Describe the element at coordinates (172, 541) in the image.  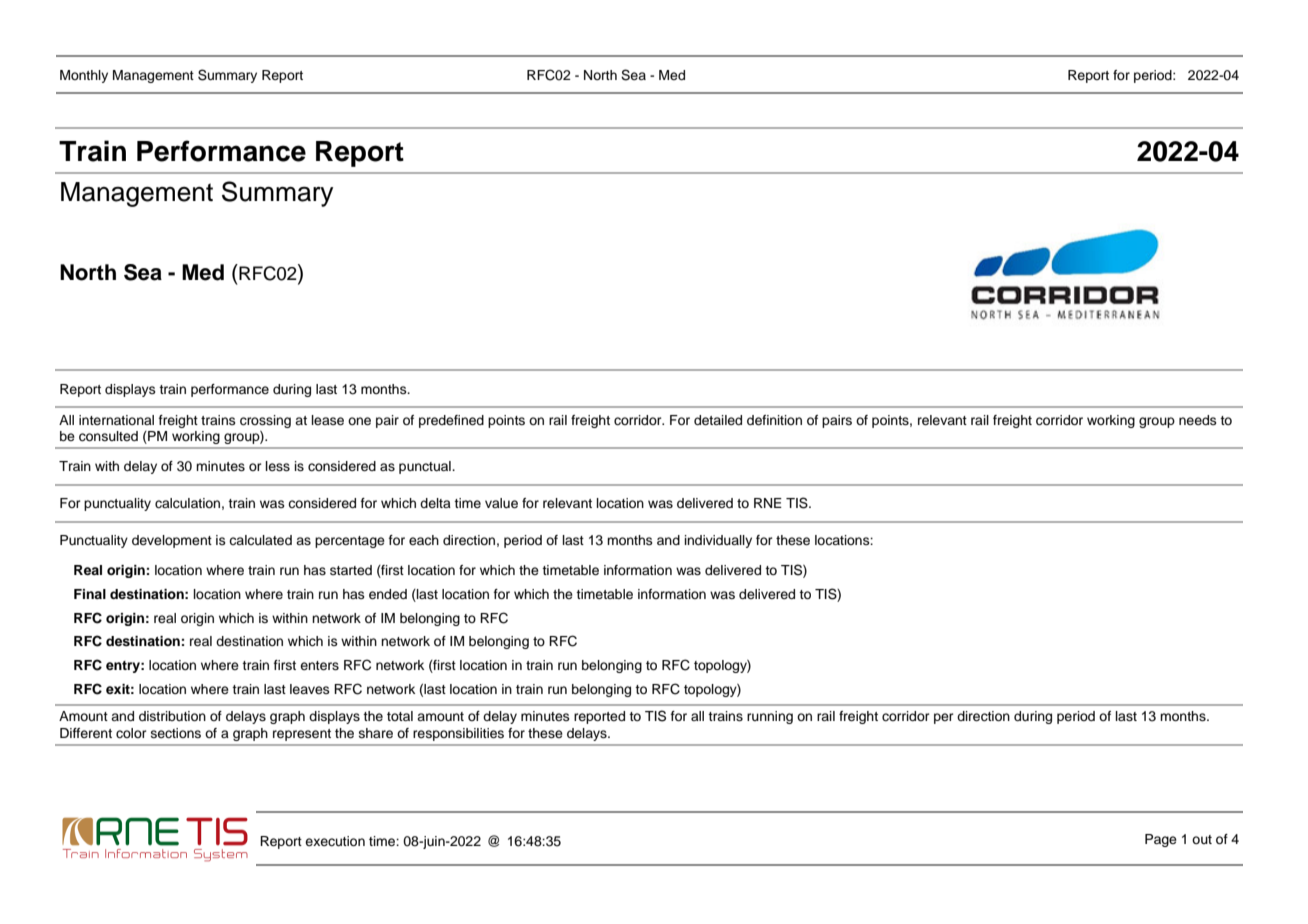
I see `development` at that location.
